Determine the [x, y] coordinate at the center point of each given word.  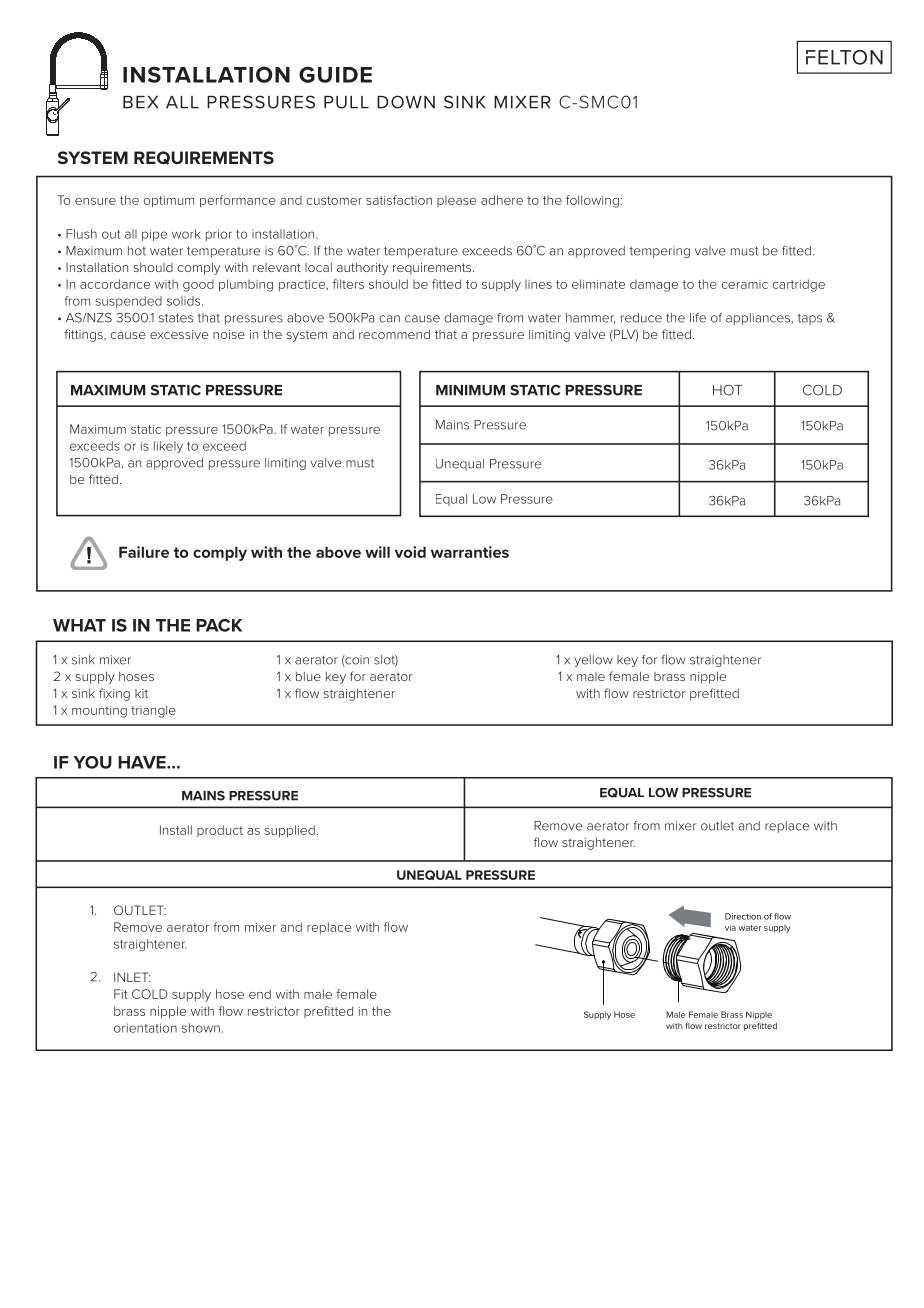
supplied [289, 831]
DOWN [406, 102]
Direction [743, 916]
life [698, 318]
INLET [132, 977]
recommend [394, 334]
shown [201, 1028]
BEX [140, 102]
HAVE [143, 762]
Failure [144, 552]
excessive [179, 334]
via [730, 928]
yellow [593, 661]
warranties [470, 552]
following [593, 201]
